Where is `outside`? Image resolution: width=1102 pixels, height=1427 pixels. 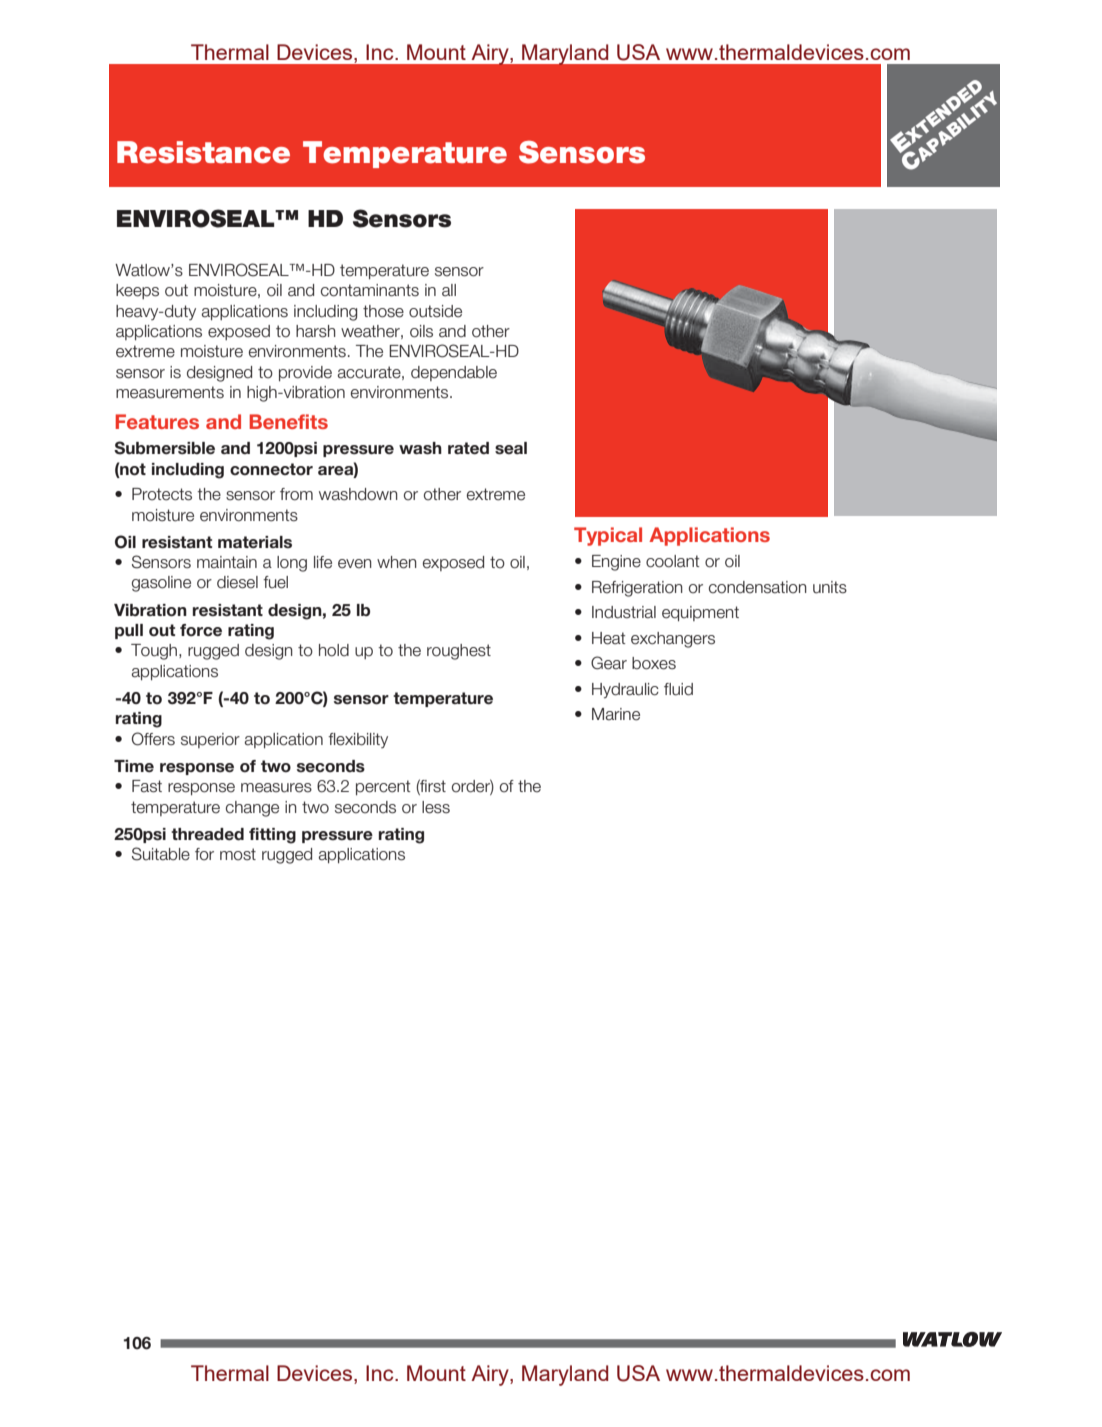
outside is located at coordinates (435, 311).
